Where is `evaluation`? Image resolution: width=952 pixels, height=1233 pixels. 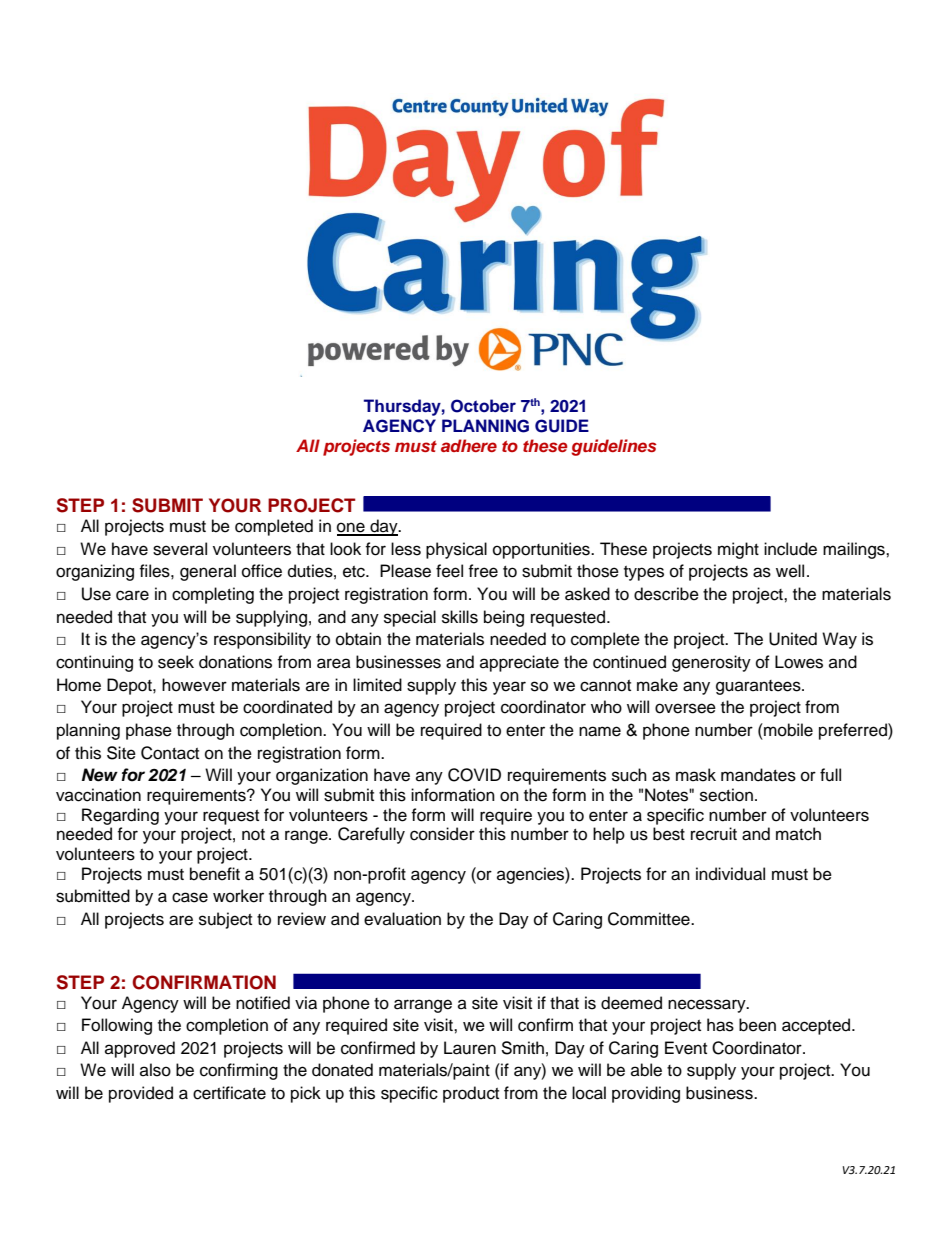
evaluation is located at coordinates (402, 919).
